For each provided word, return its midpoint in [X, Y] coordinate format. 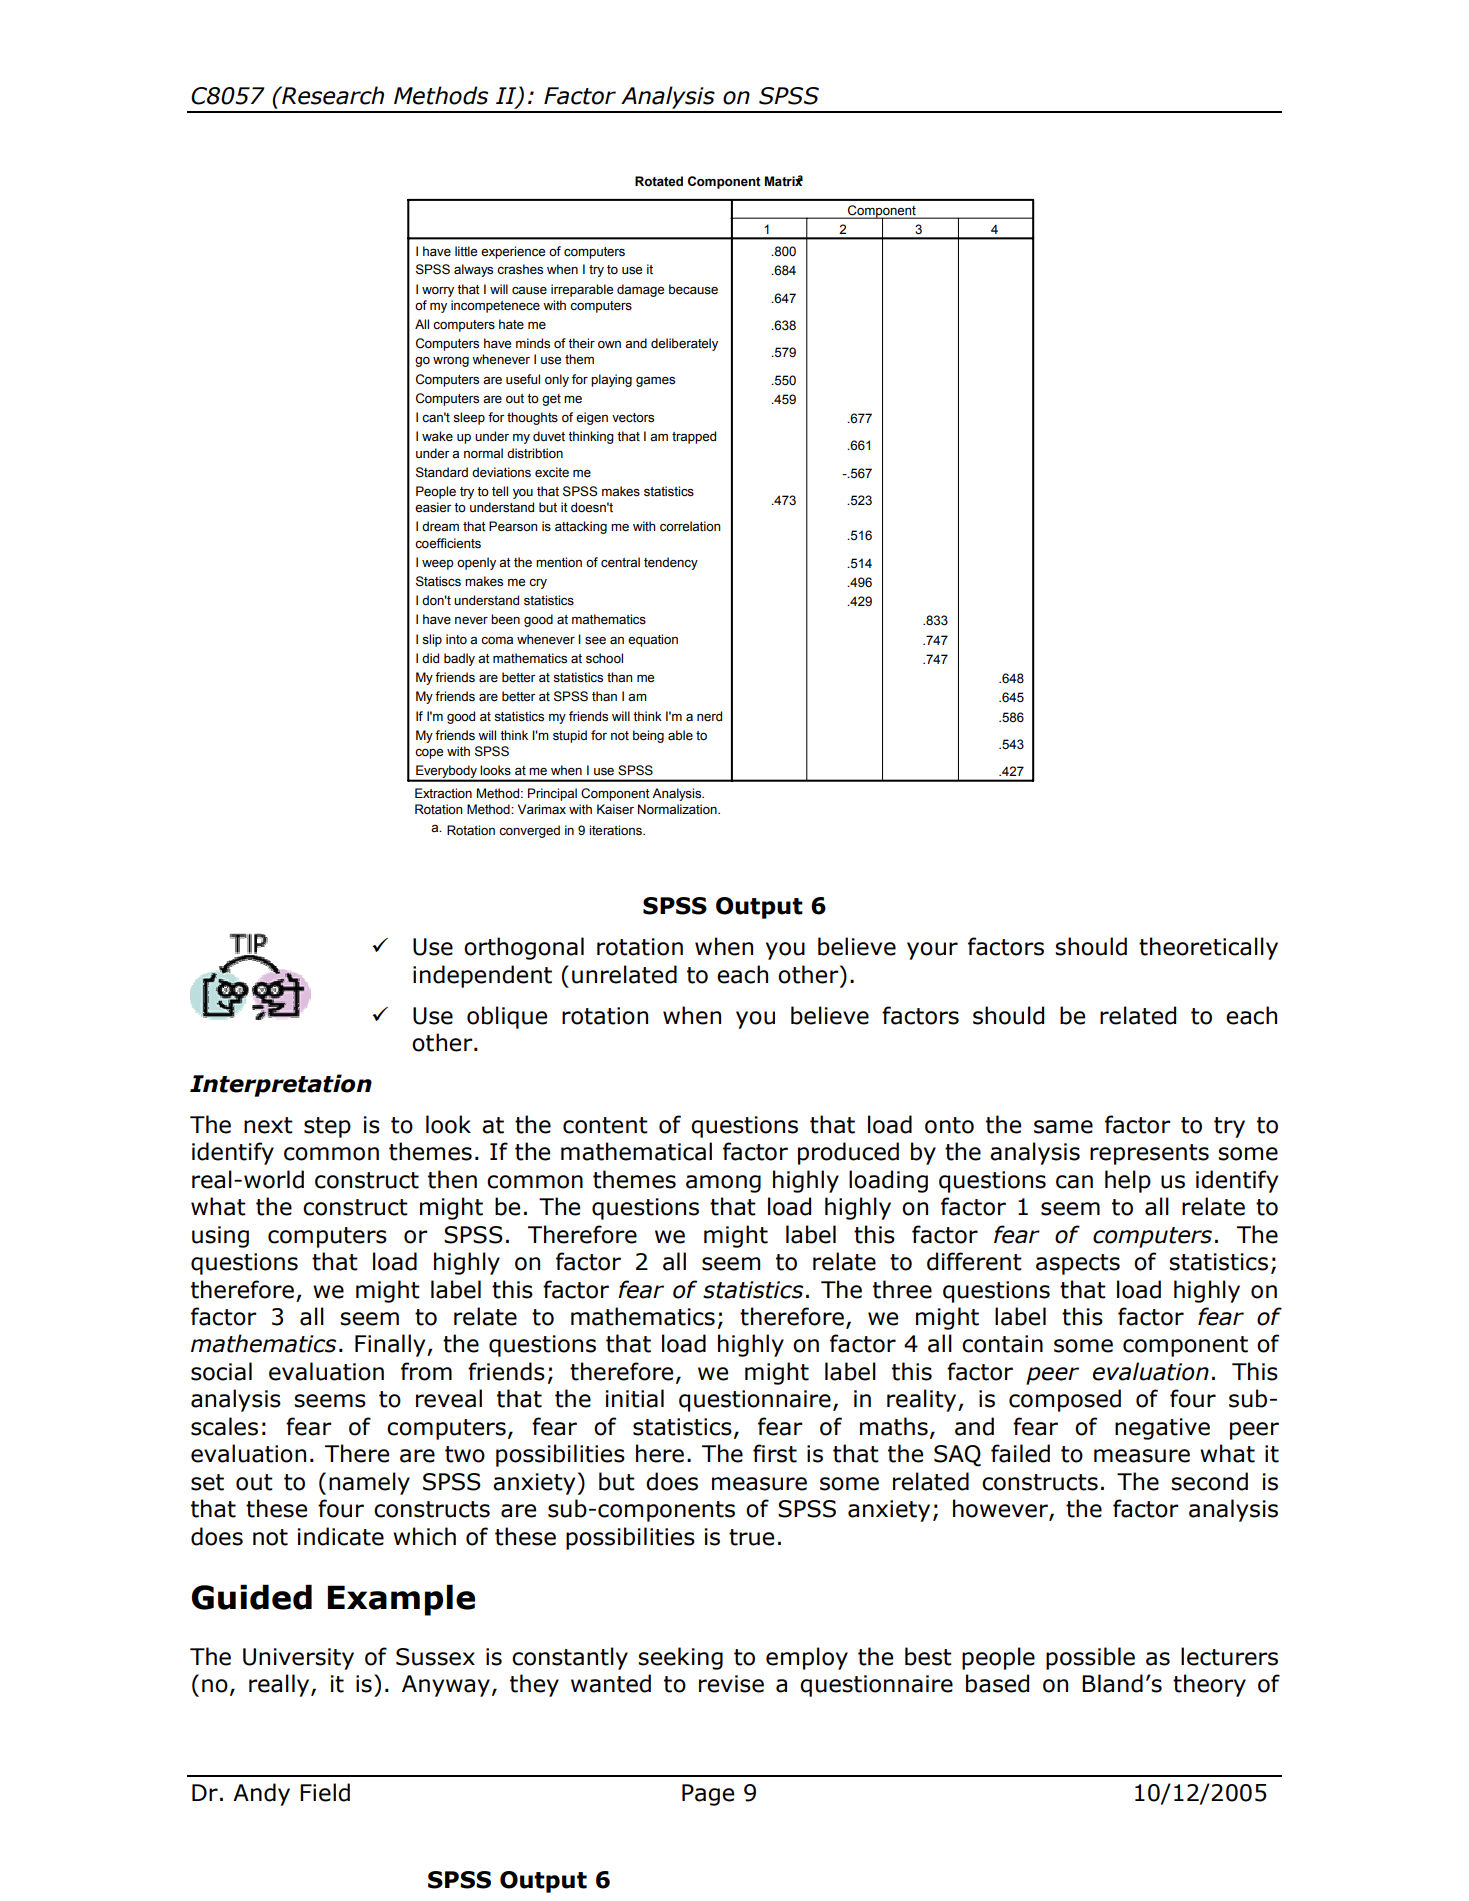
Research [332, 95]
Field [325, 1792]
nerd [709, 716]
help [1128, 1181]
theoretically [1208, 948]
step [327, 1127]
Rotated [659, 181]
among [723, 1184]
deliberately [684, 344]
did [430, 658]
